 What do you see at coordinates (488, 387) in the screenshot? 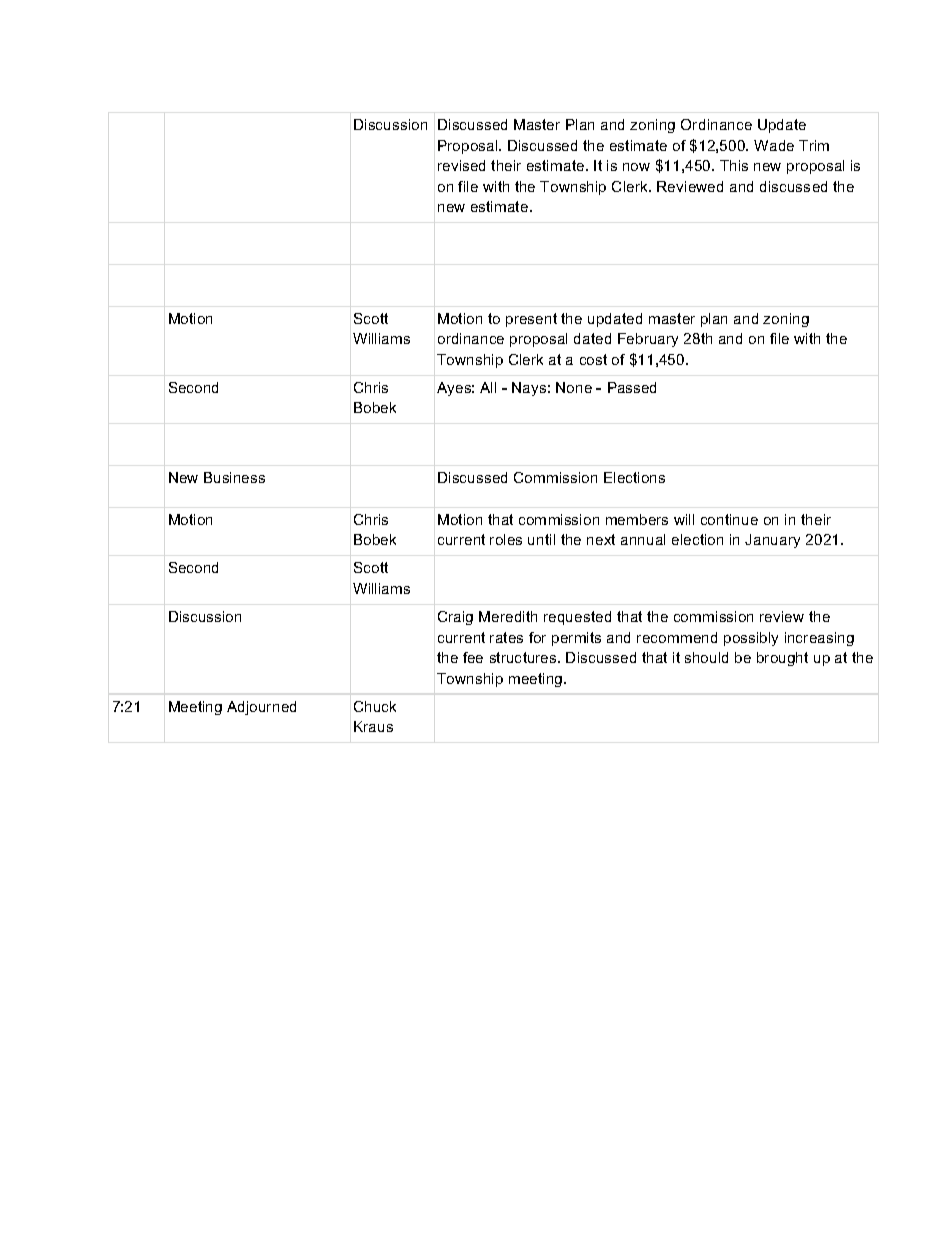
I see `All` at bounding box center [488, 387].
